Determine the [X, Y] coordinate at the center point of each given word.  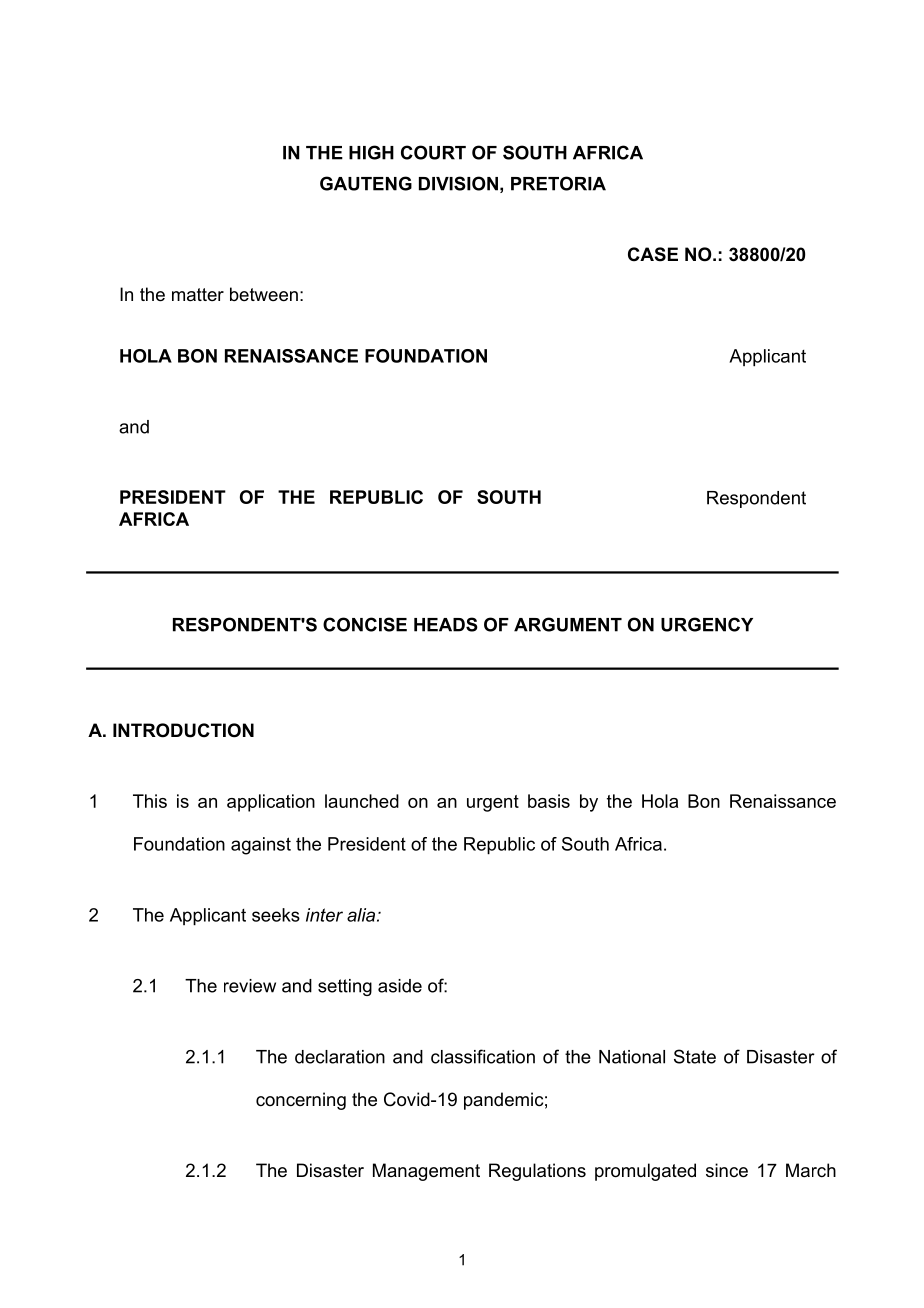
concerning [301, 1101]
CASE [653, 254]
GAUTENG [366, 183]
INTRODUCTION [183, 730]
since [727, 1170]
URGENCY [707, 624]
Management [426, 1172]
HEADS [446, 624]
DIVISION [458, 183]
